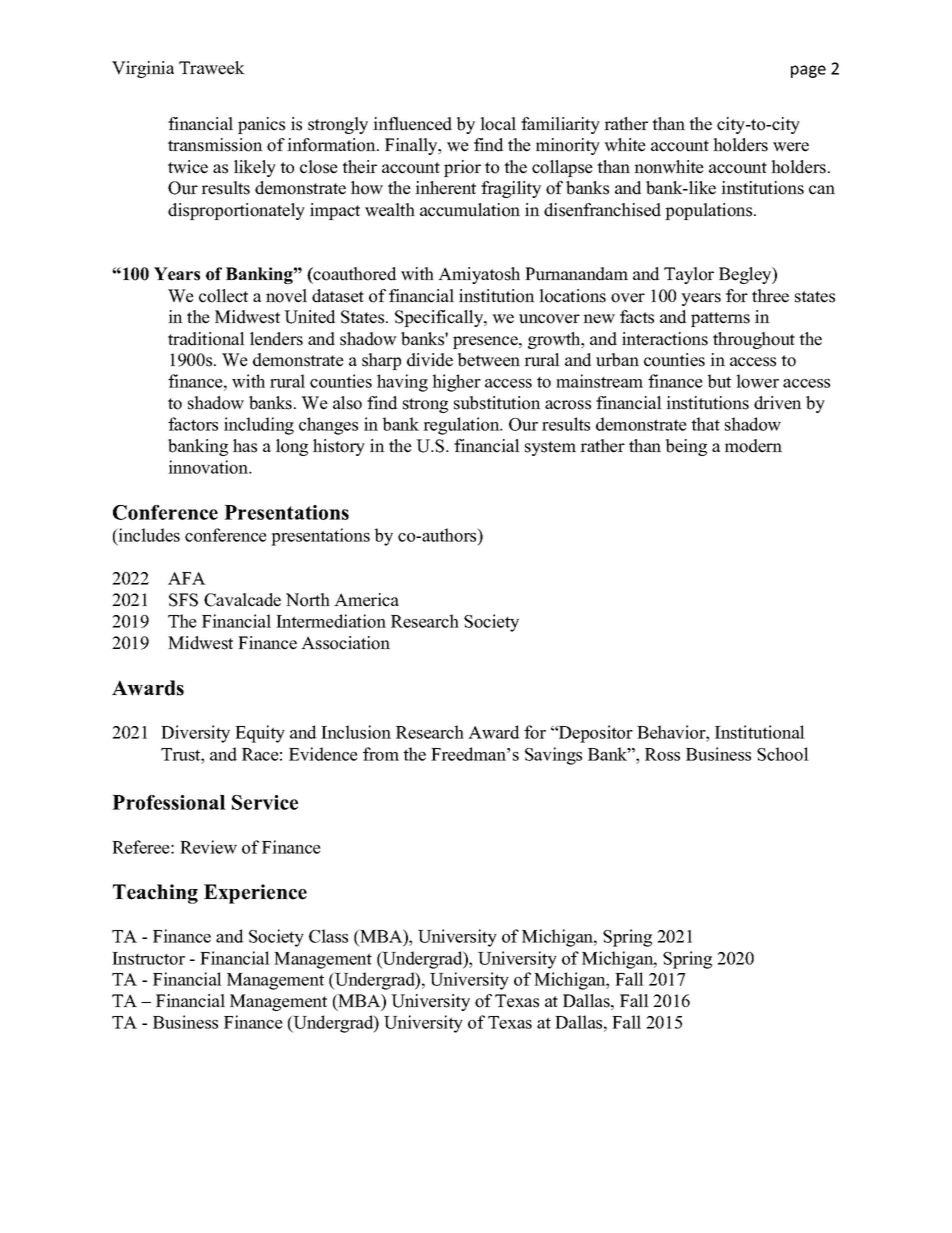 Image resolution: width=952 pixels, height=1233 pixels. Describe the element at coordinates (498, 124) in the image. I see `local` at that location.
